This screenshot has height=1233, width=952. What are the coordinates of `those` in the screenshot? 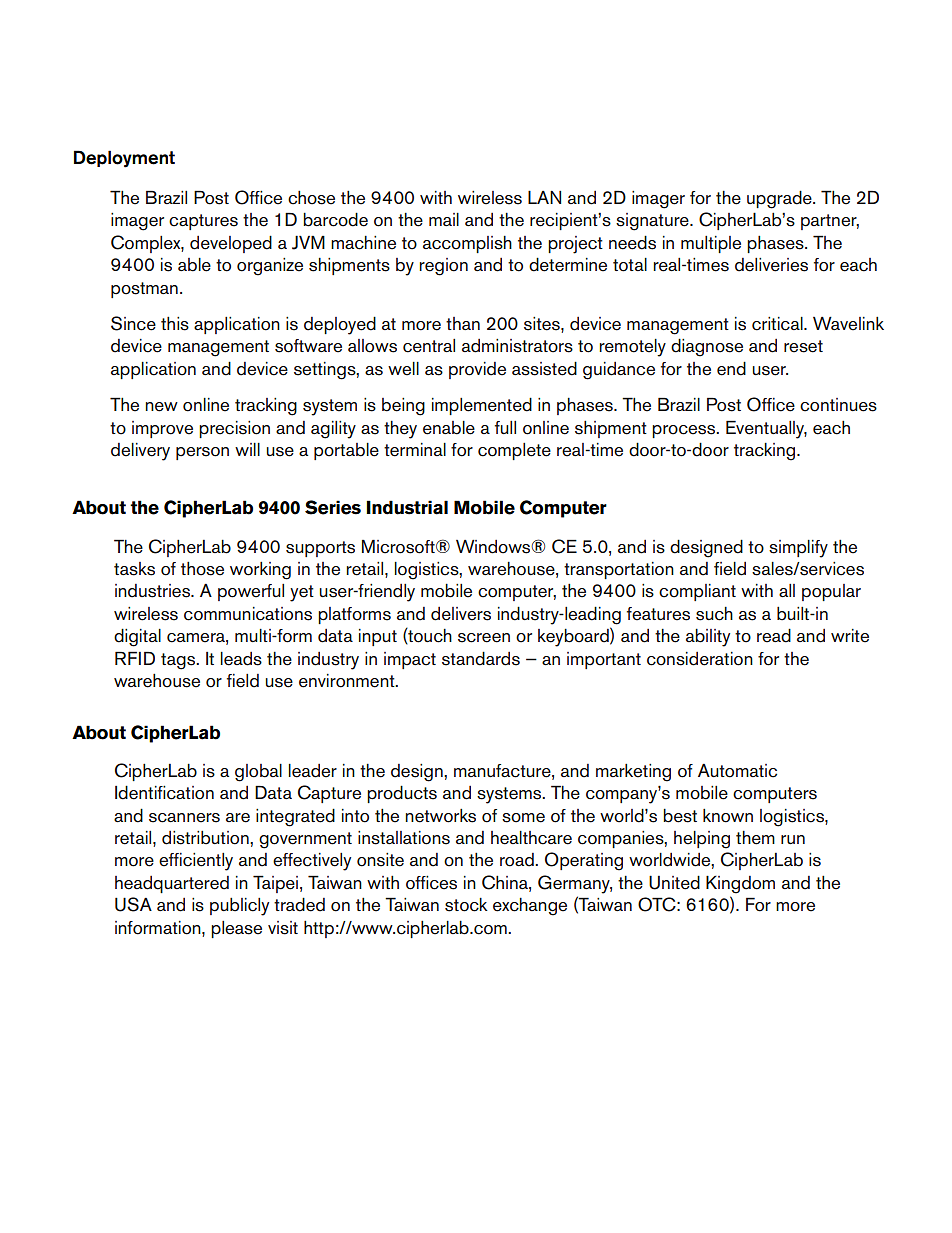 It's located at (202, 569).
